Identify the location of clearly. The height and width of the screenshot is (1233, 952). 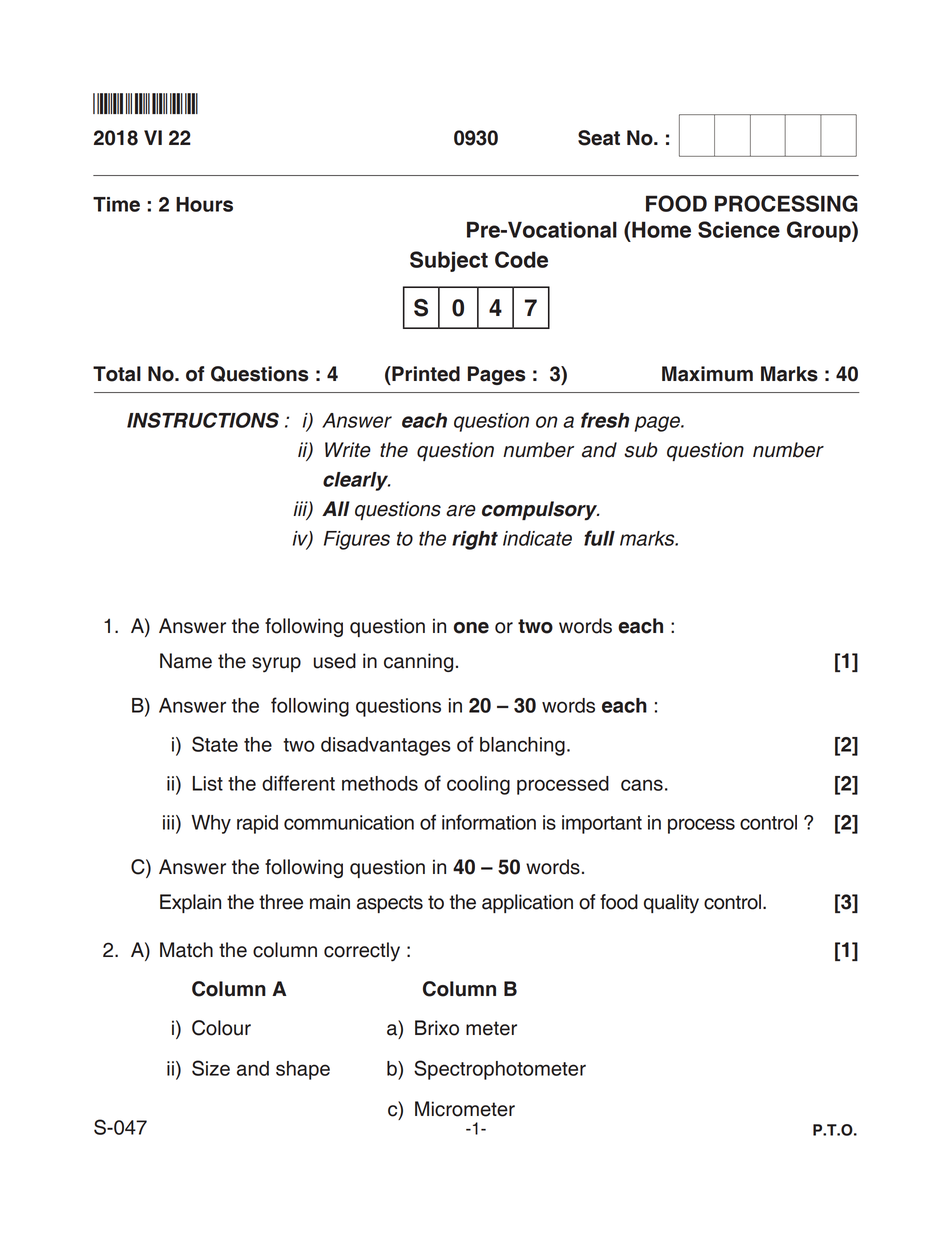
(356, 481).
